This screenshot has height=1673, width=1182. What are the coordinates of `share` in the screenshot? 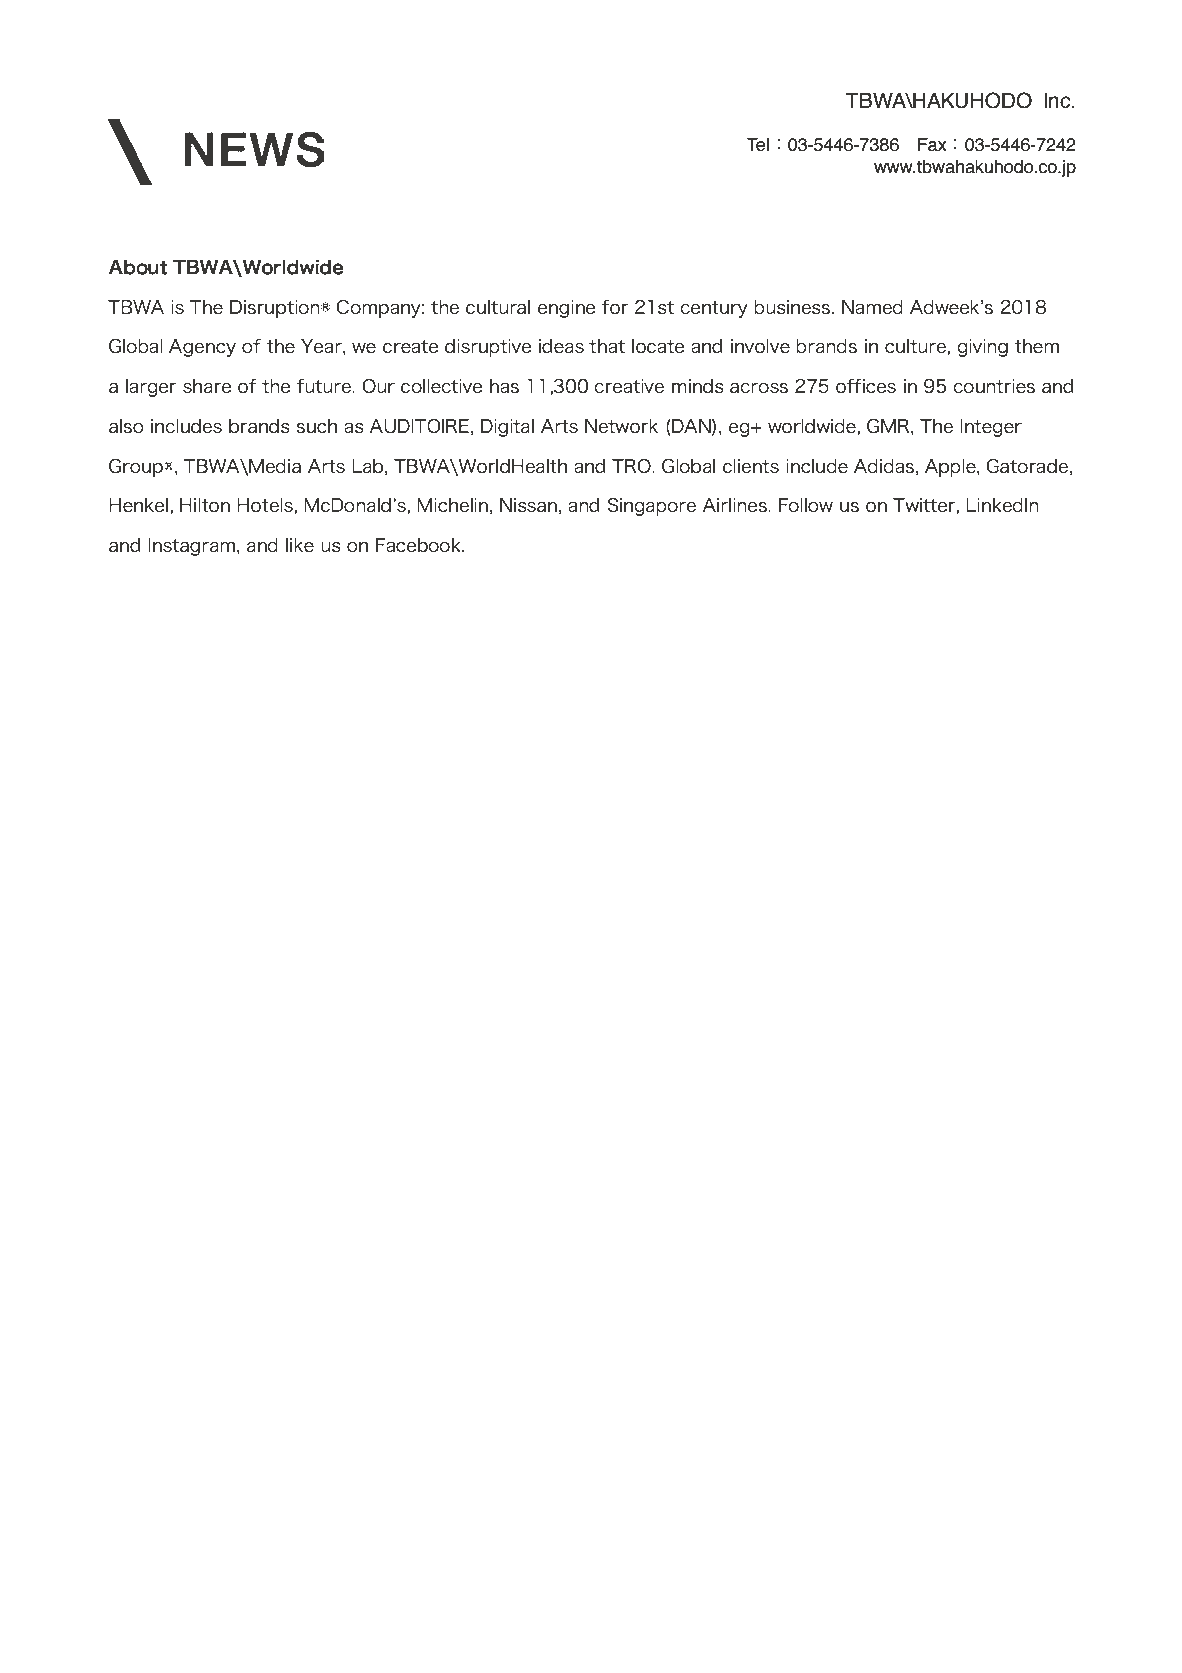 It's located at (207, 386).
